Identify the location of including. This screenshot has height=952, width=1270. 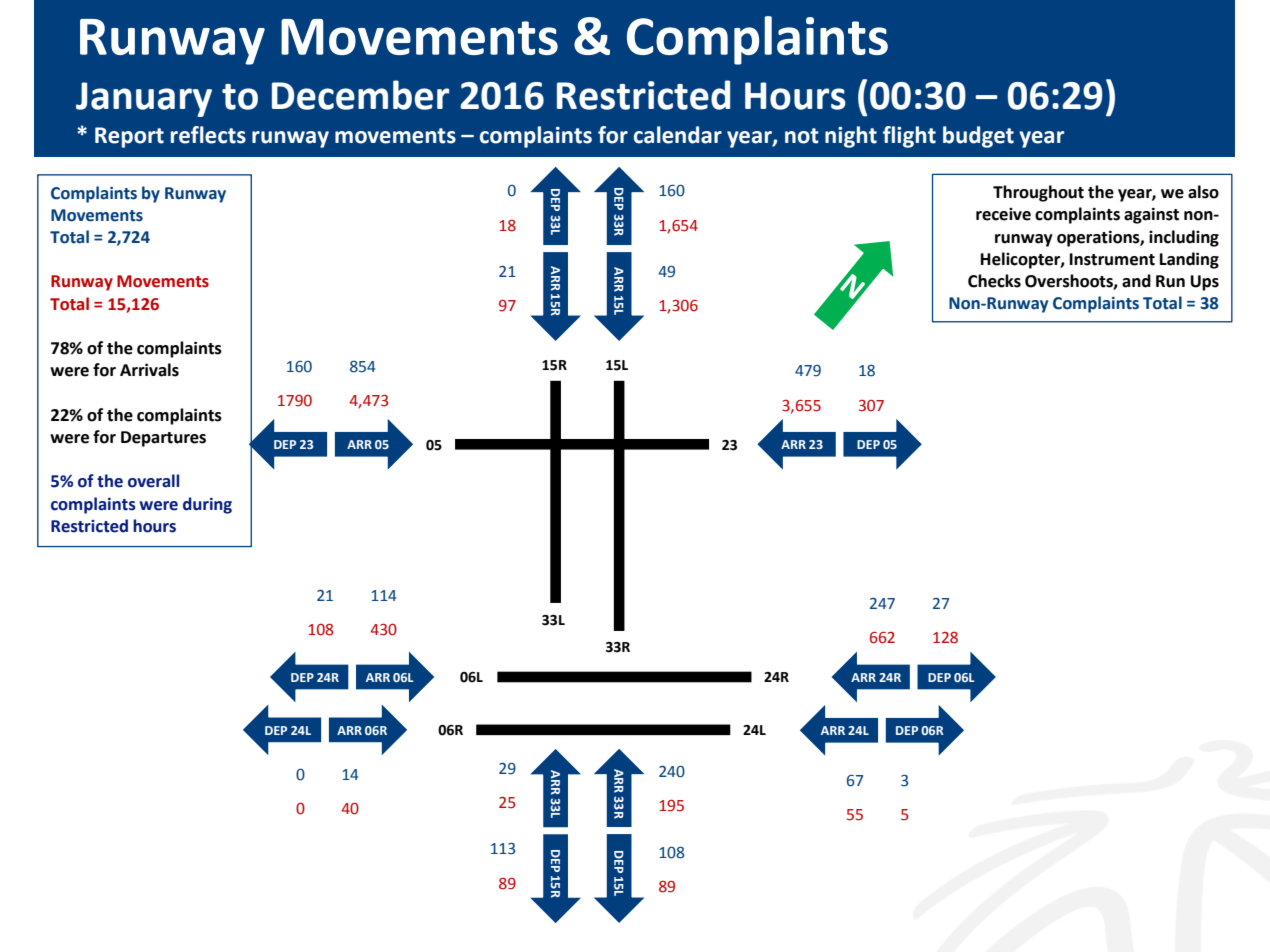
(1184, 238).
